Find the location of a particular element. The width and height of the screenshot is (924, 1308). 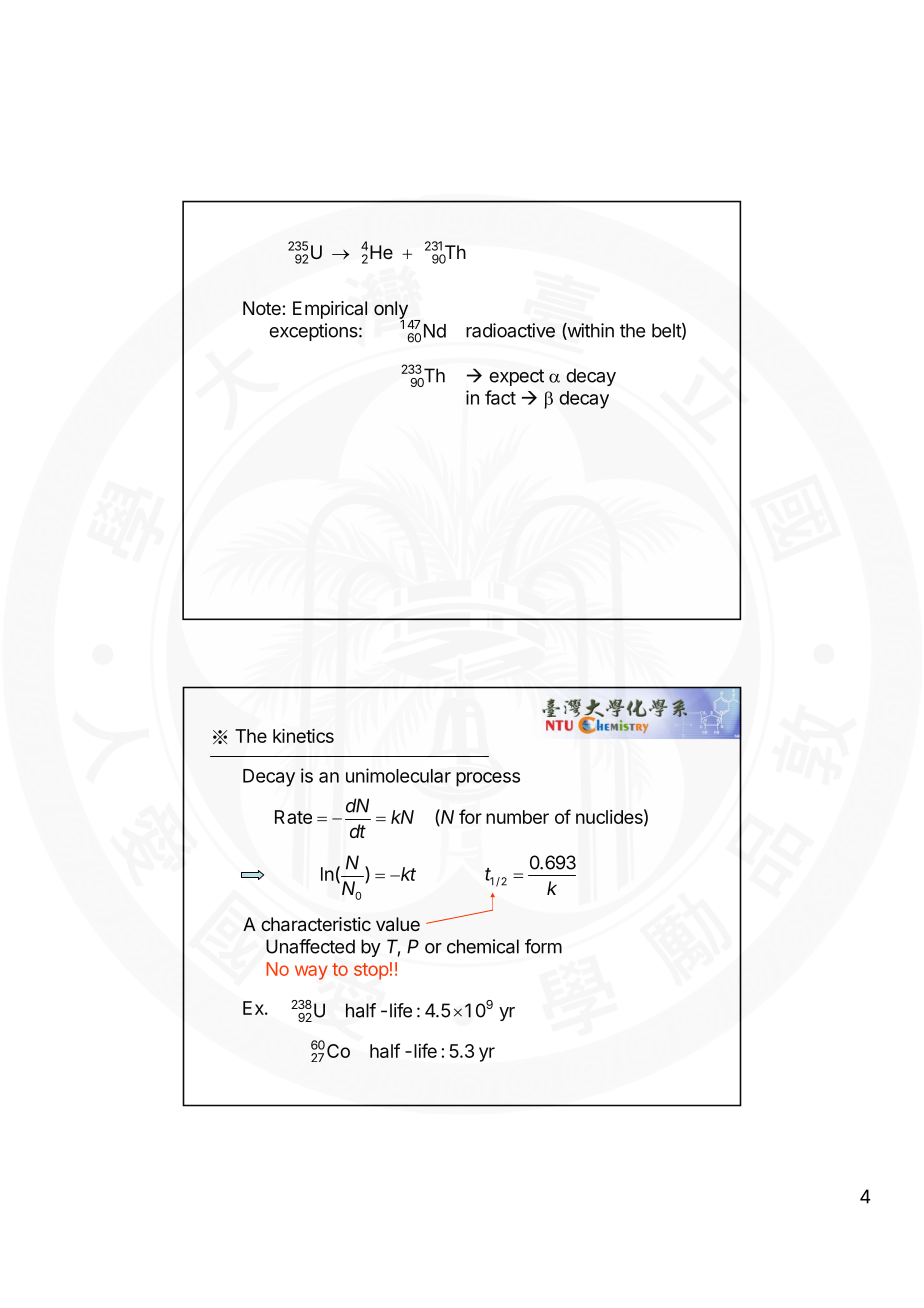

only is located at coordinates (391, 311).
